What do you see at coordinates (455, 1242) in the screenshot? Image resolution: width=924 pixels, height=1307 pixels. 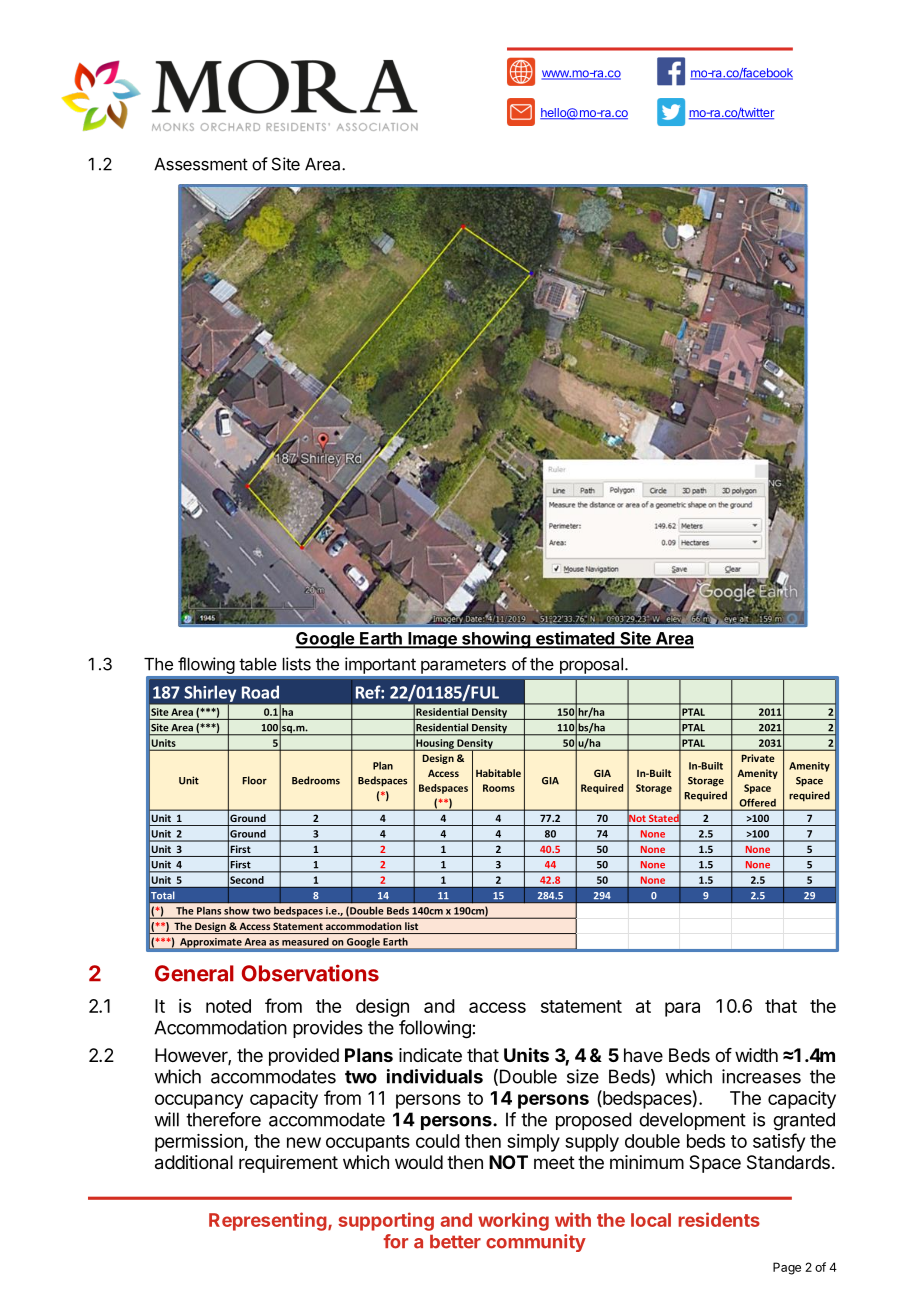 I see `better` at bounding box center [455, 1242].
